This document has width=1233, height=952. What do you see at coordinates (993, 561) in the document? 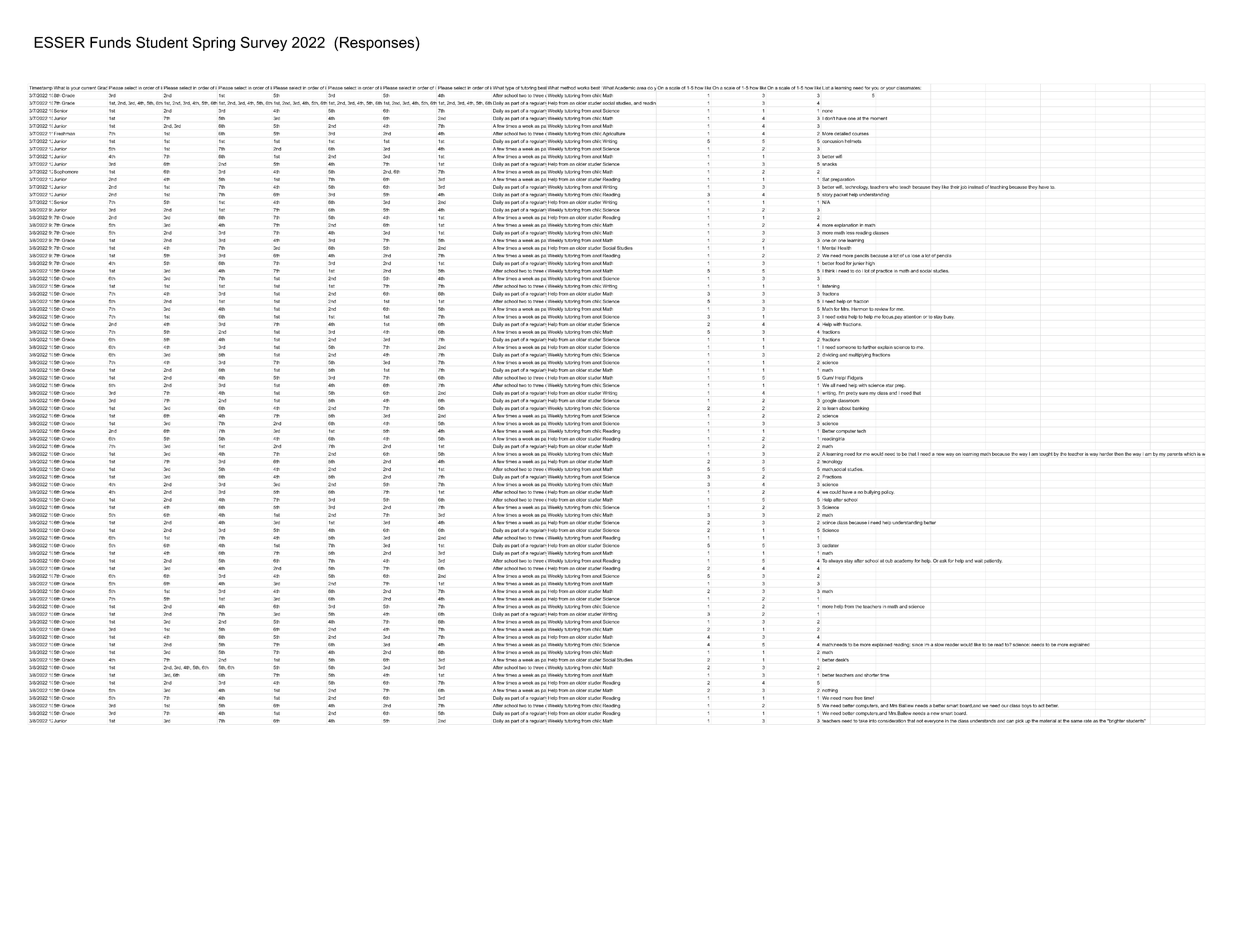
I see `patiently` at bounding box center [993, 561].
